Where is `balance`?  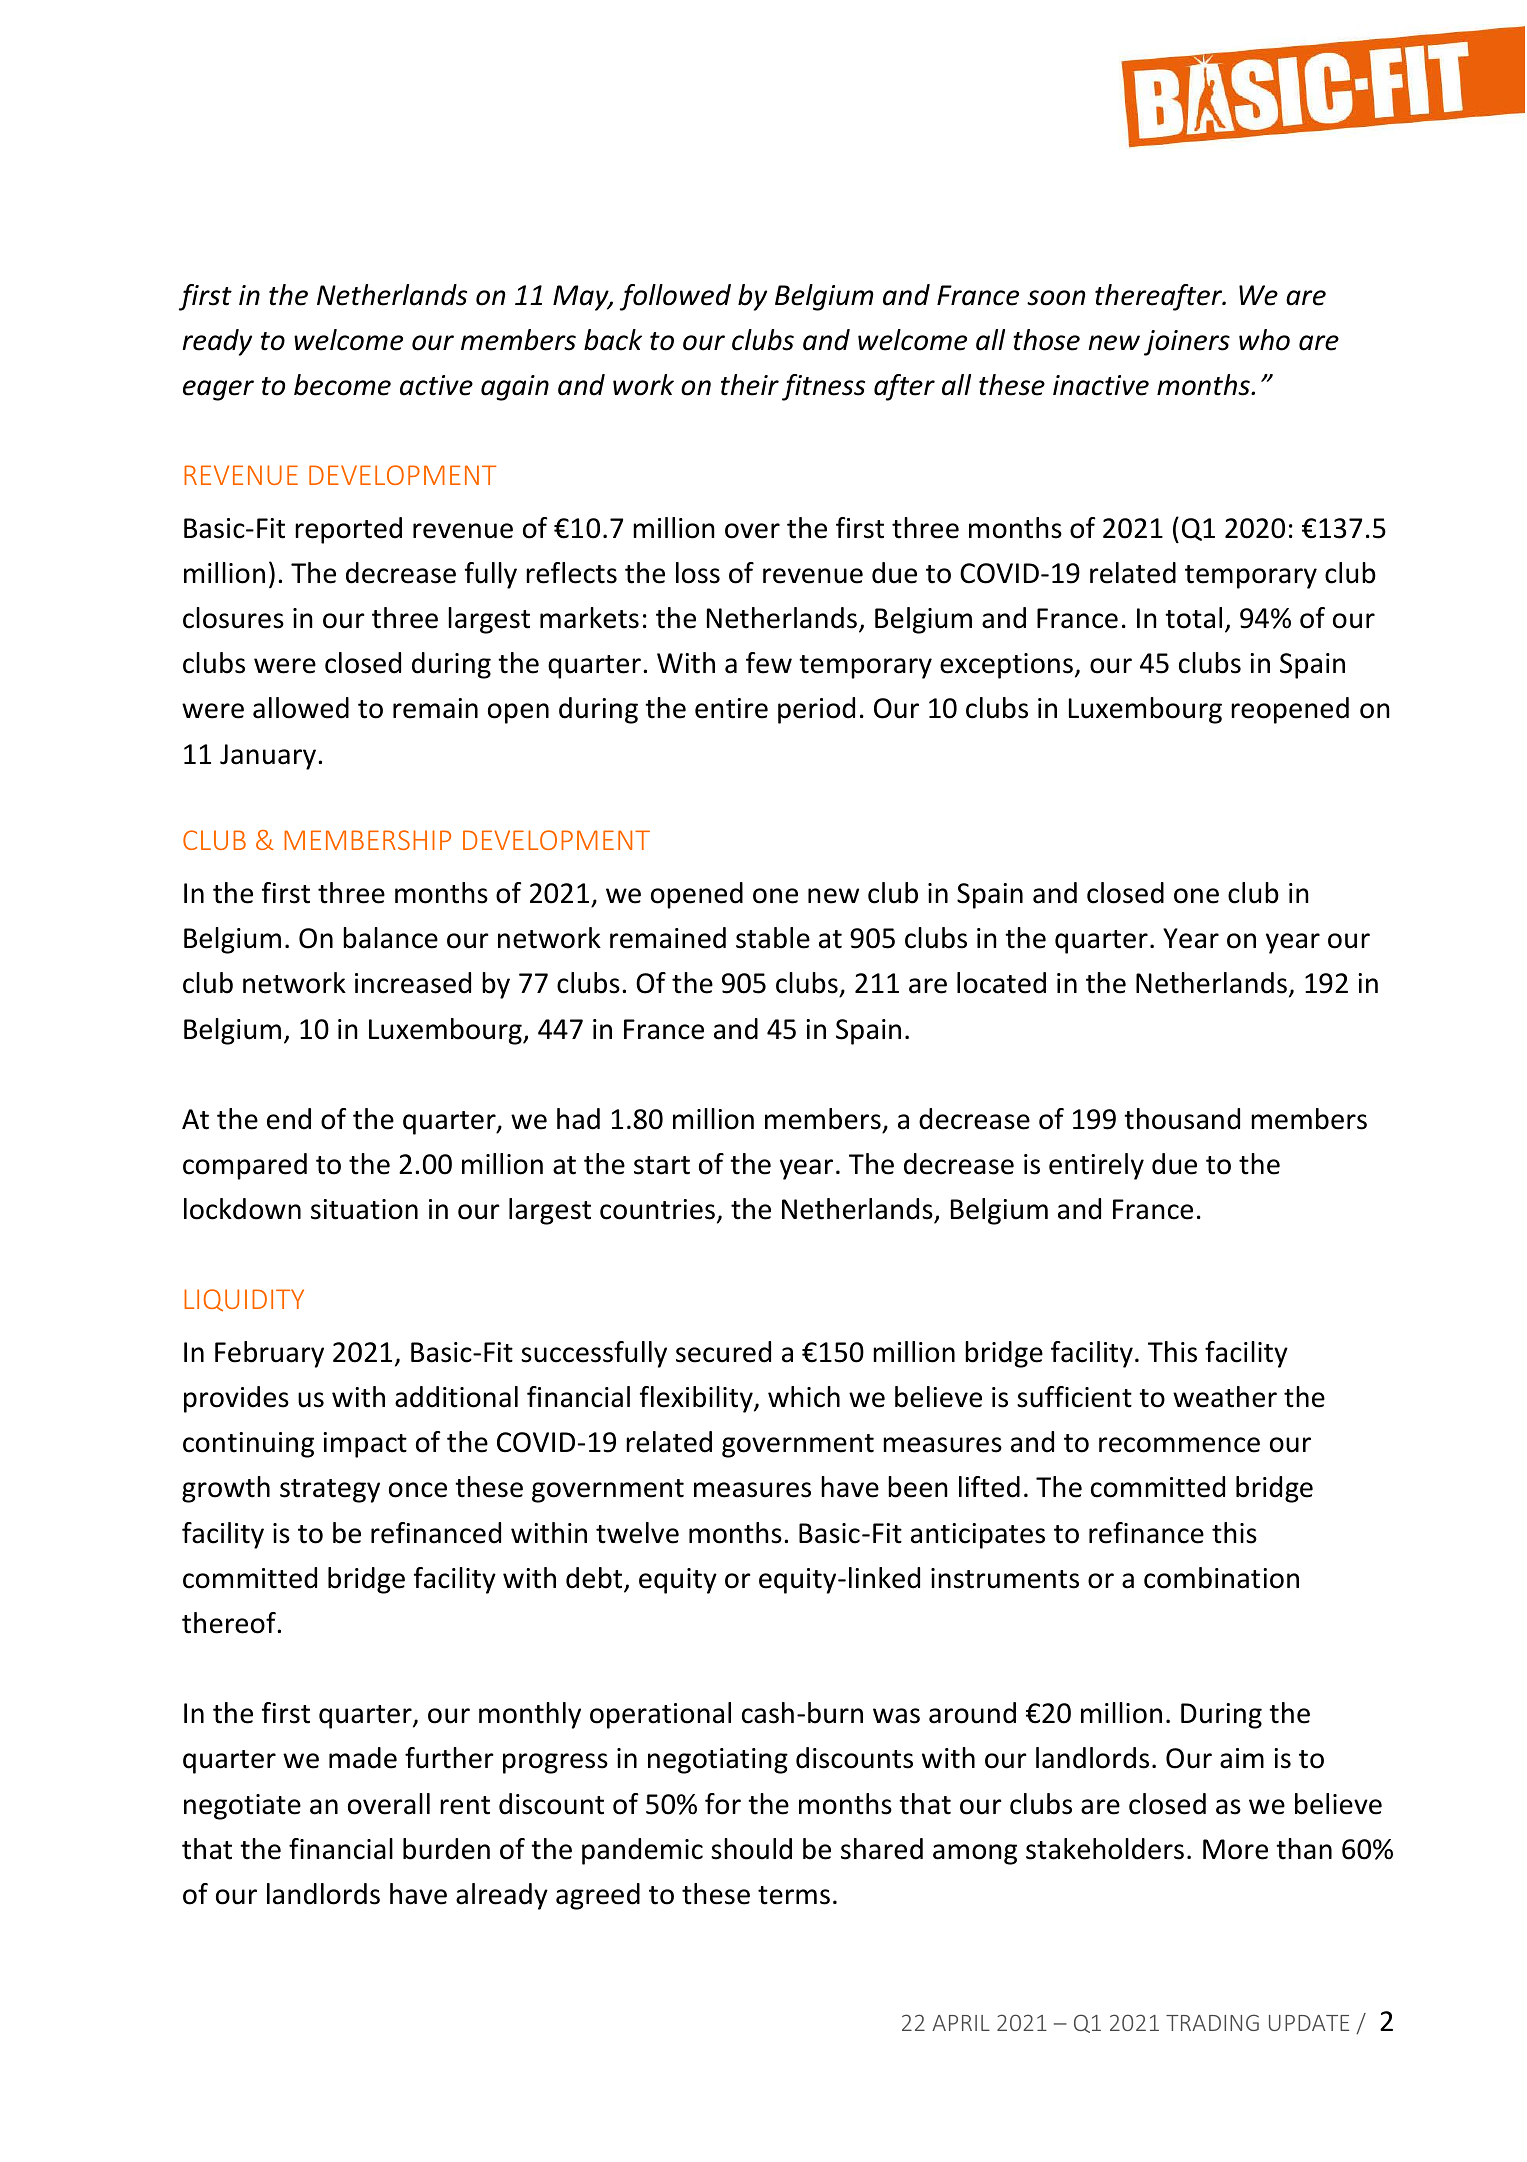
balance is located at coordinates (390, 938).
